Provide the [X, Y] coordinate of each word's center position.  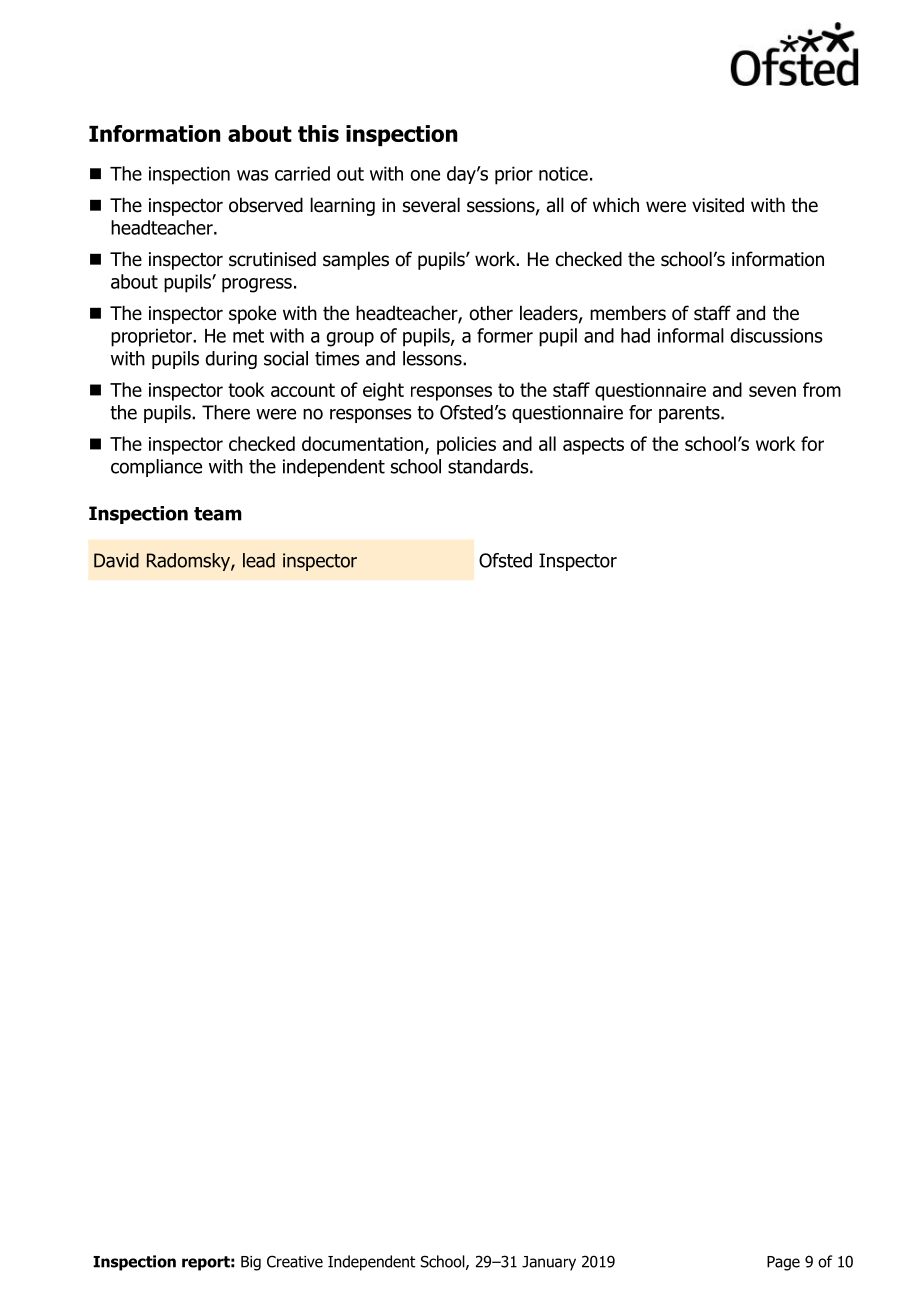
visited [718, 205]
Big [251, 1263]
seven [772, 391]
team [218, 514]
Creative [295, 1261]
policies [466, 445]
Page [783, 1263]
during [231, 360]
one [425, 175]
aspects [593, 446]
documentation [364, 444]
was [253, 175]
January [549, 1263]
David [116, 560]
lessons [433, 358]
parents [690, 414]
